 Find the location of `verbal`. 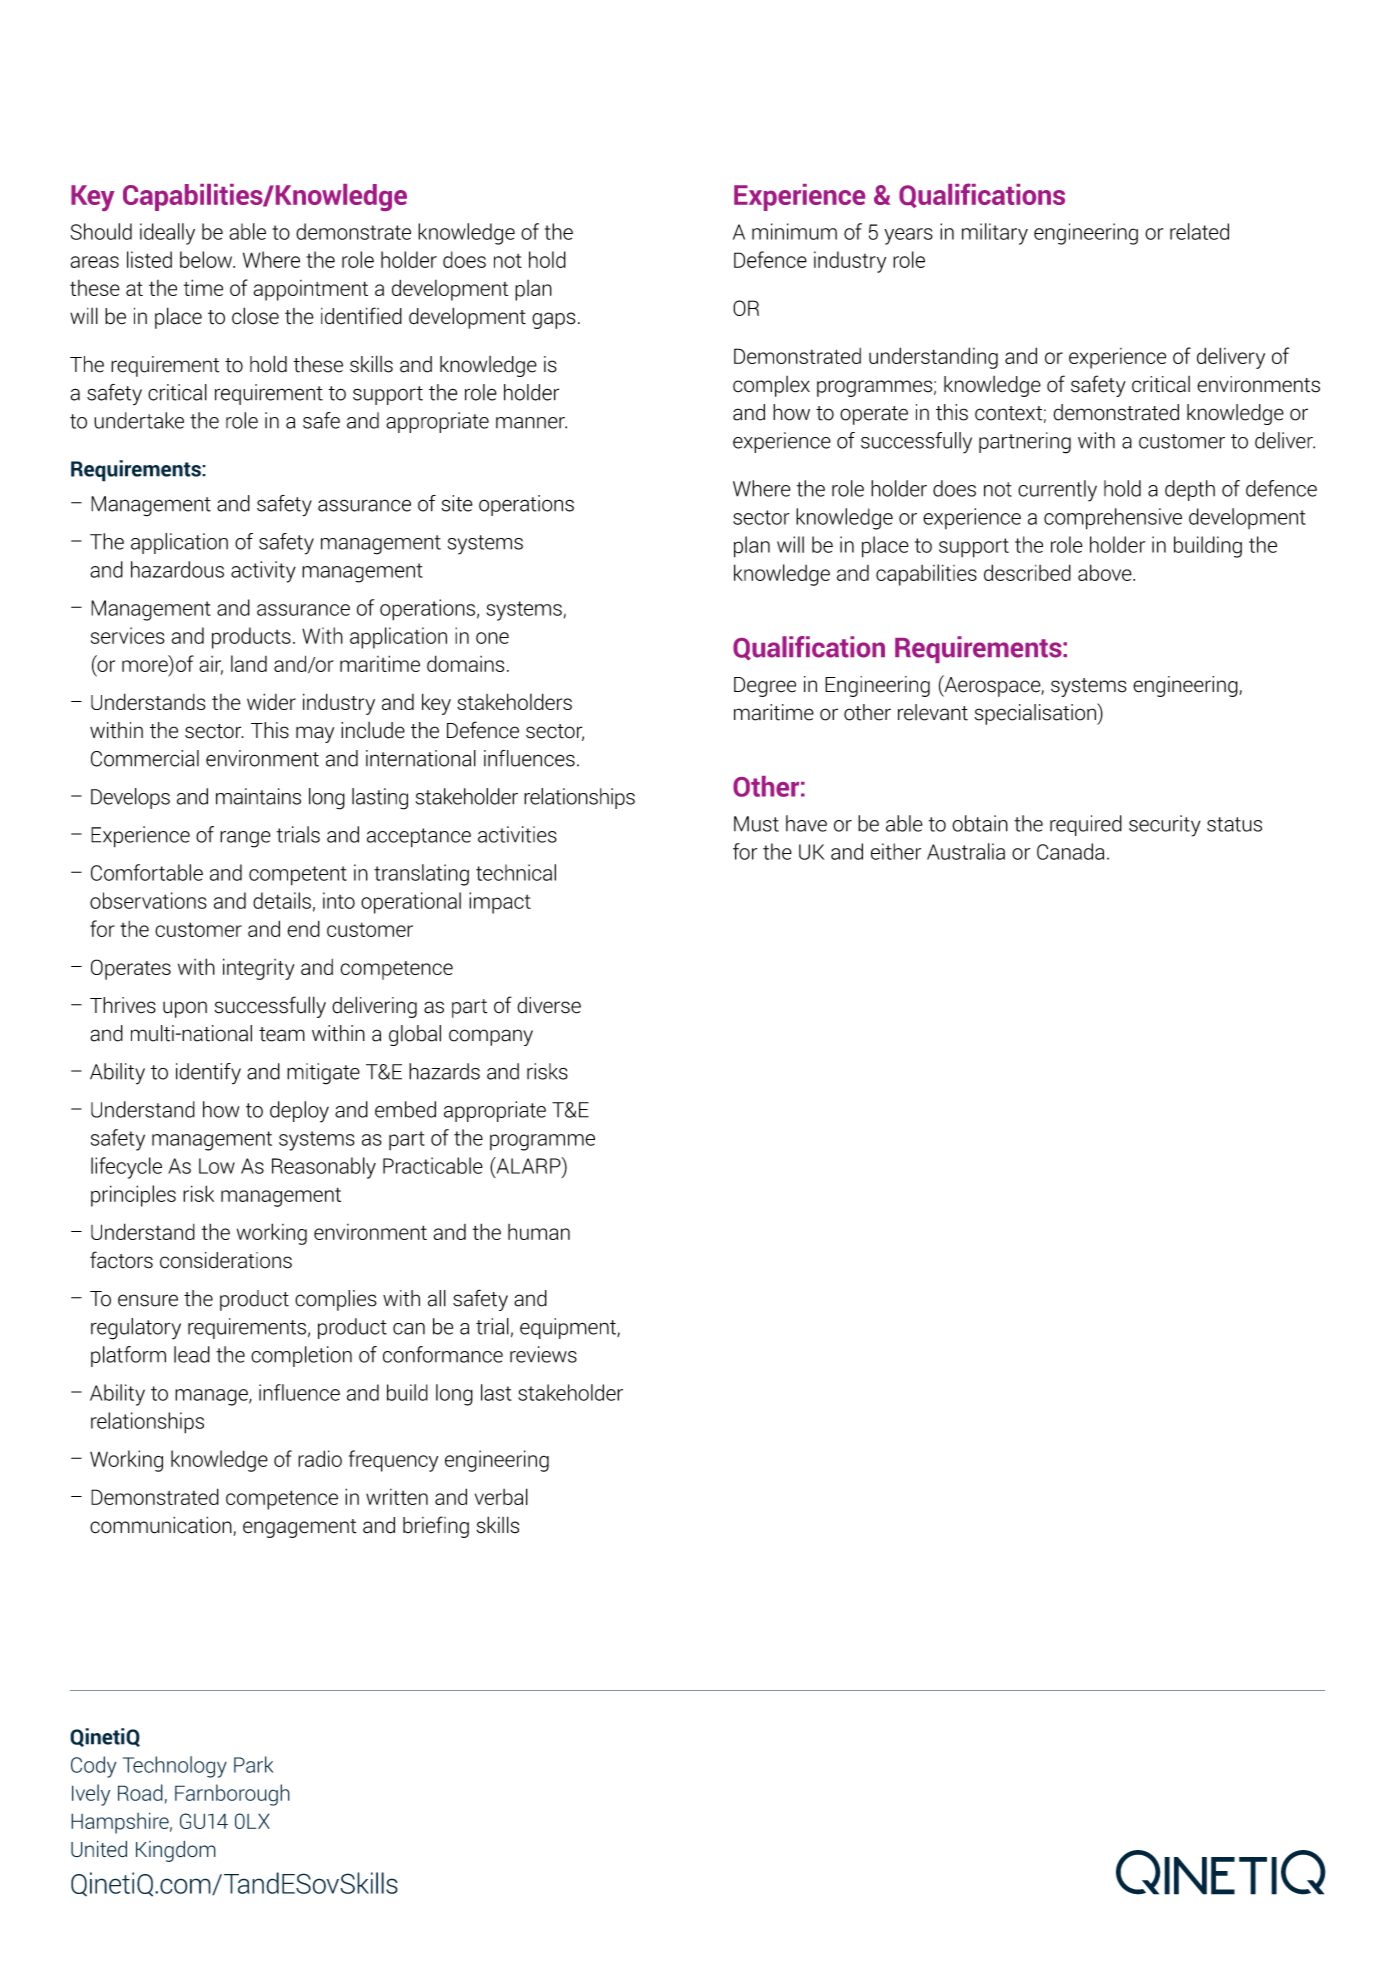

verbal is located at coordinates (501, 1496).
